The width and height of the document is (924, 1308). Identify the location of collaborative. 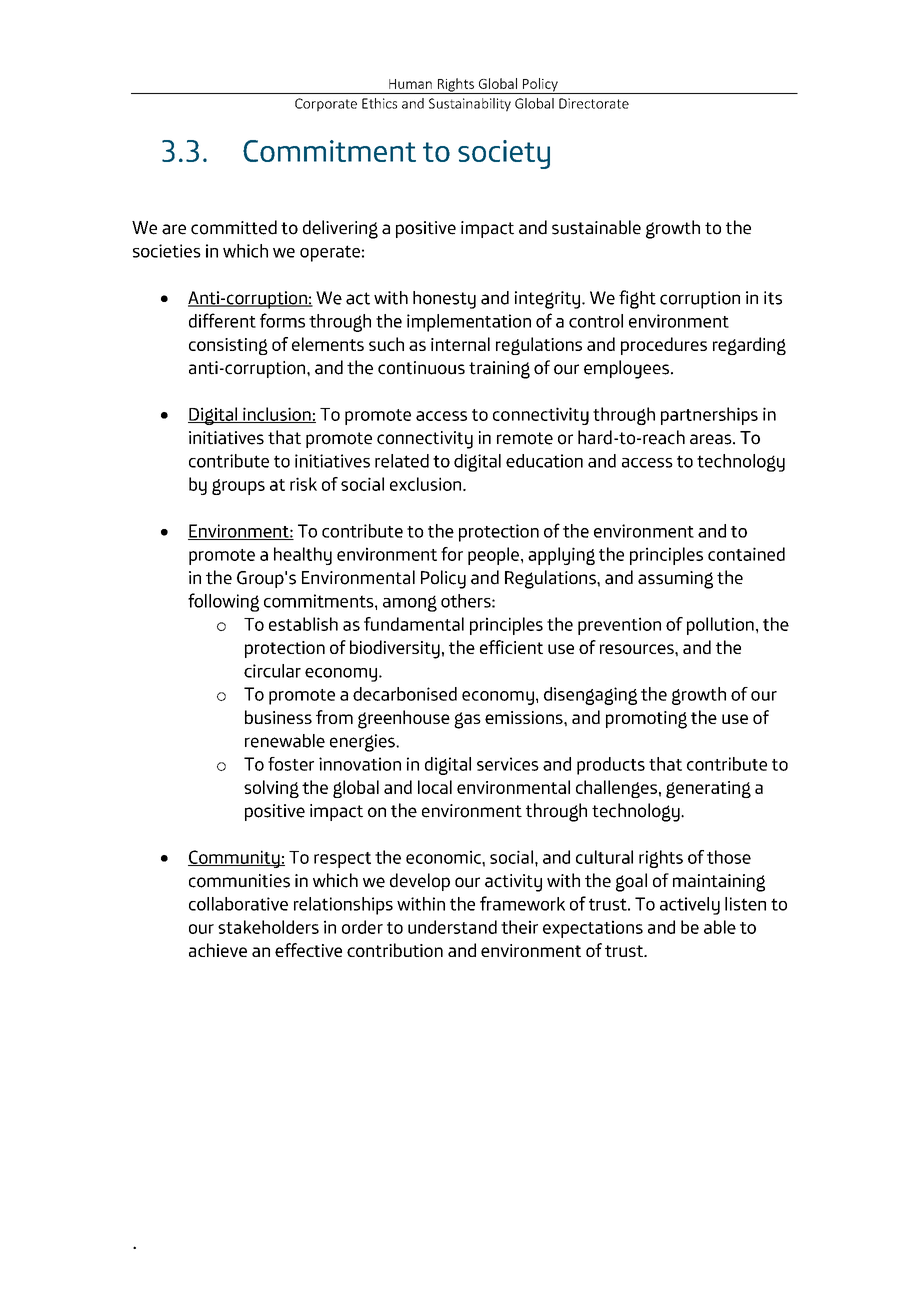
(238, 904).
